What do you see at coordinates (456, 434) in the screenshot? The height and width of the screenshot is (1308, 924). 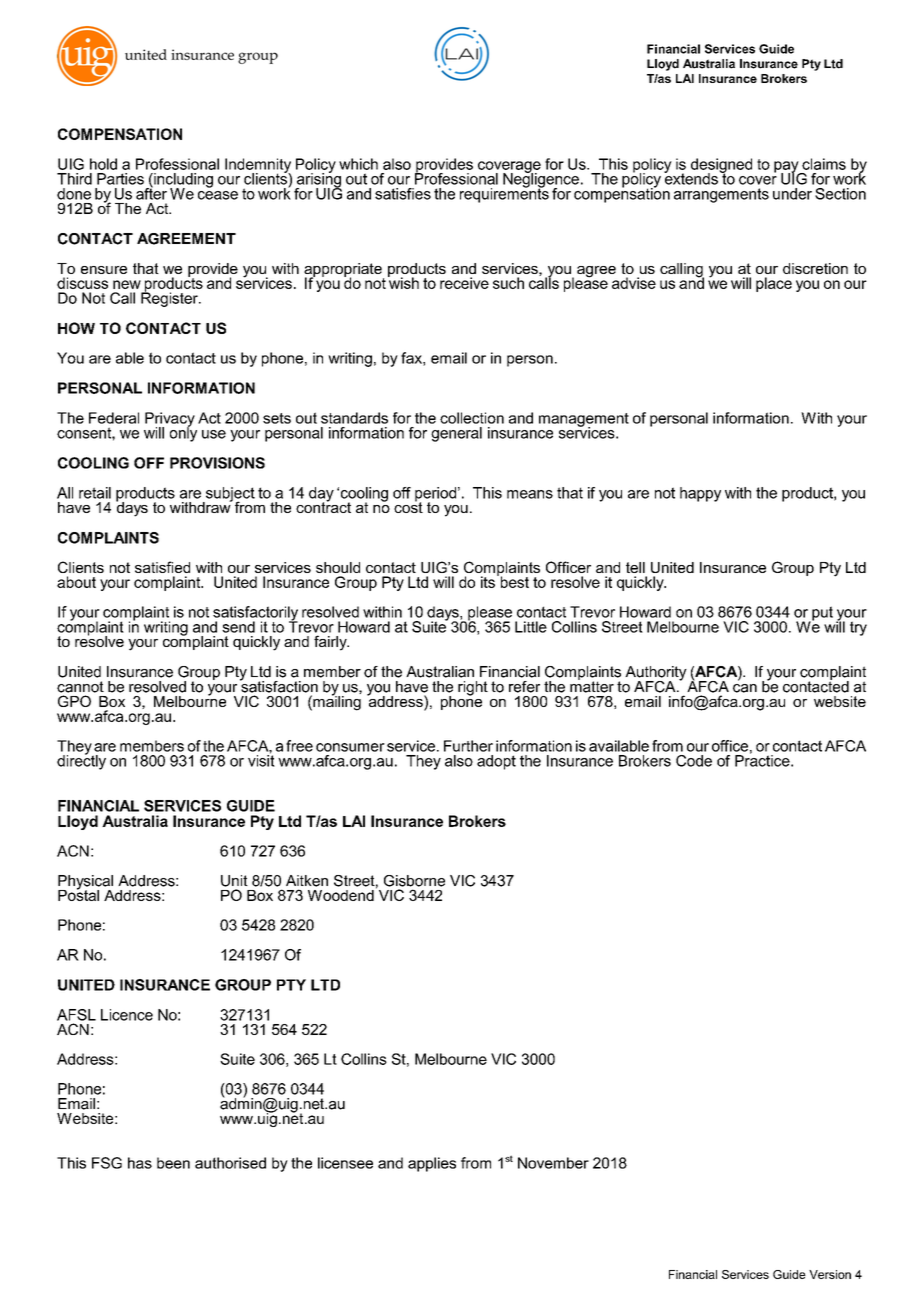 I see `general` at bounding box center [456, 434].
